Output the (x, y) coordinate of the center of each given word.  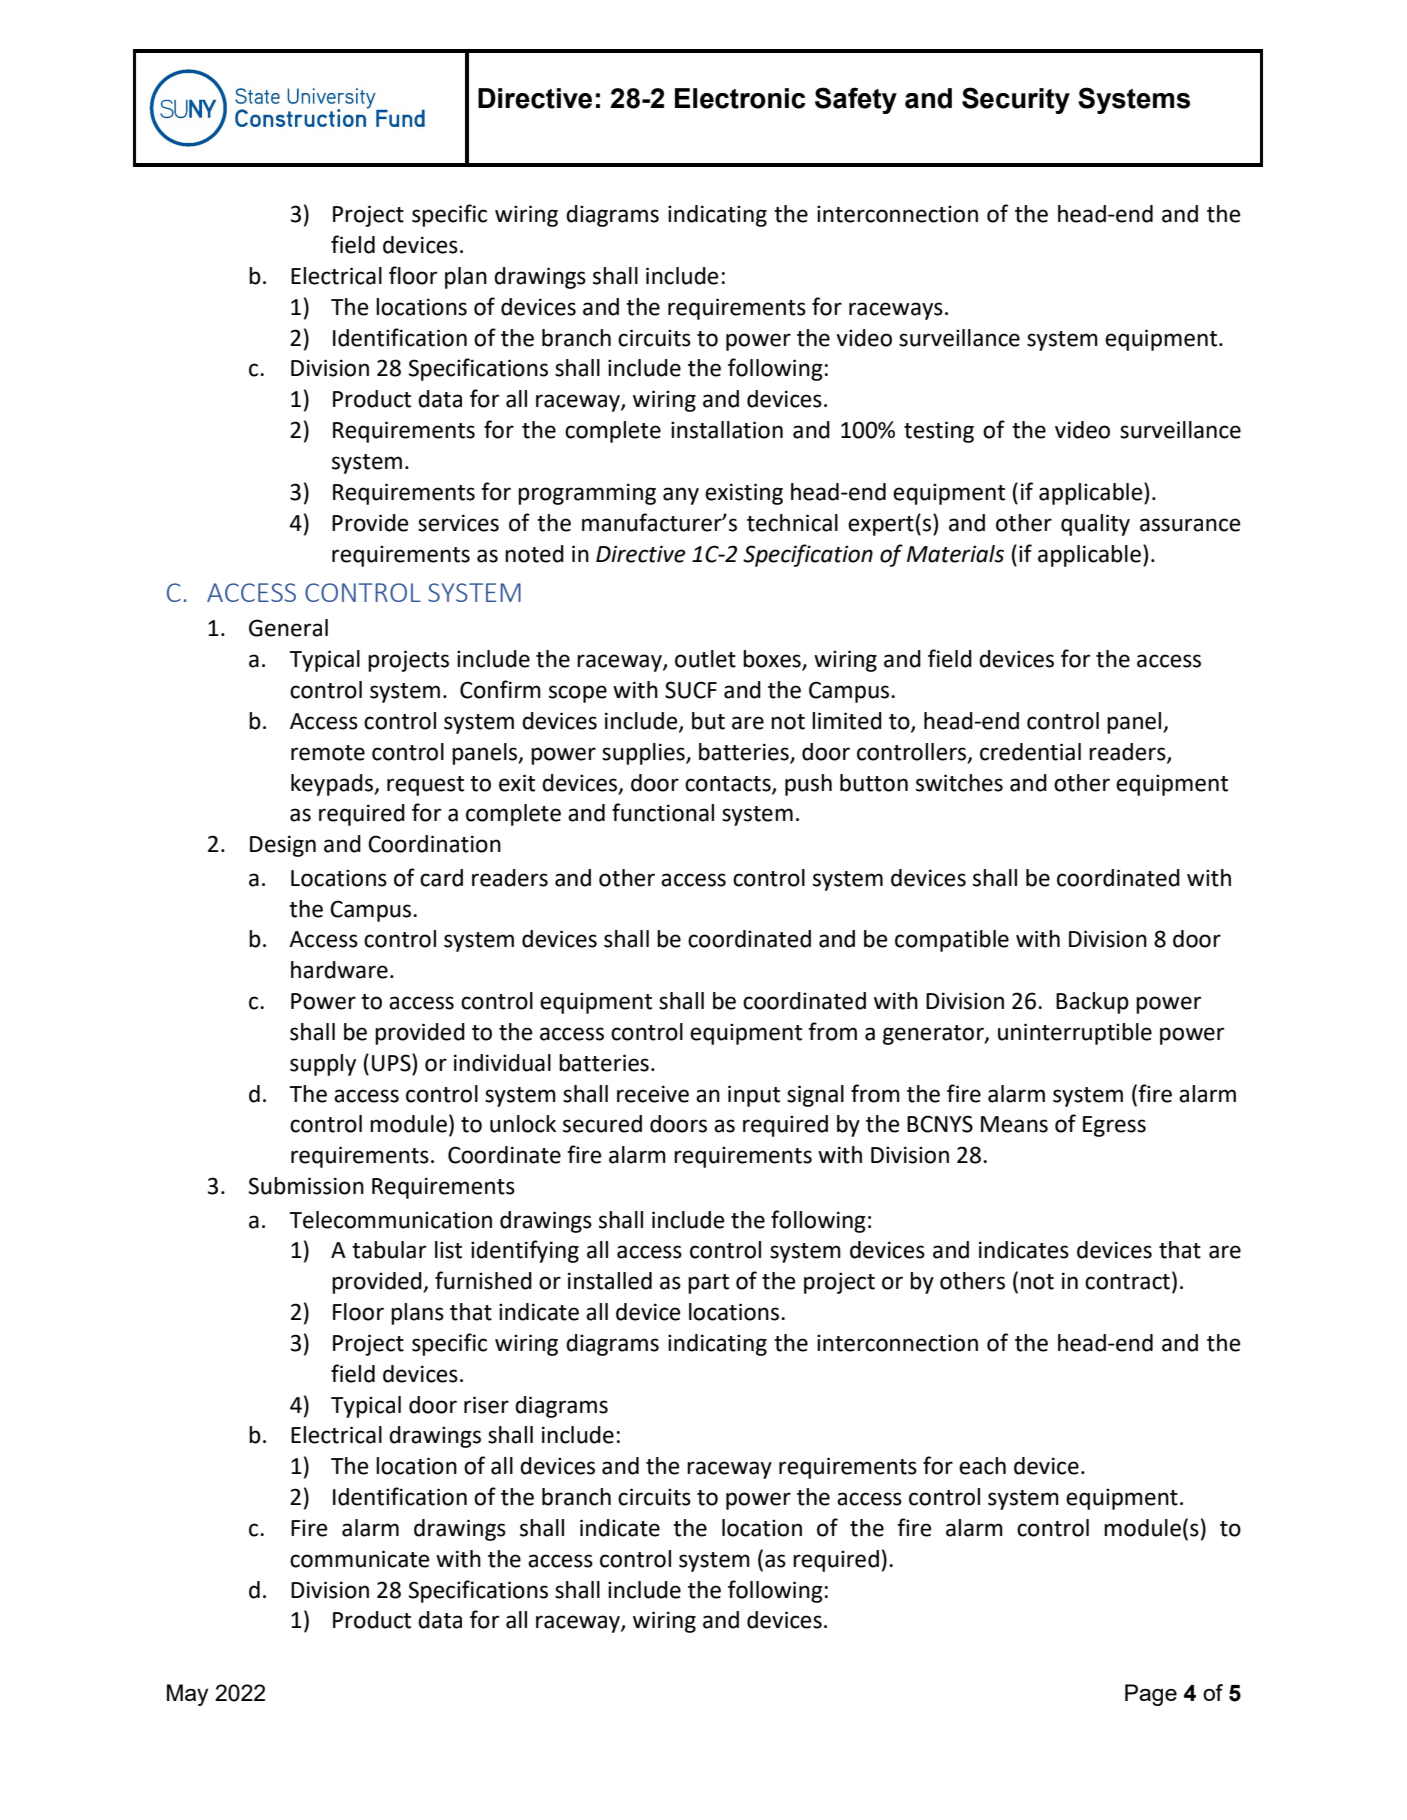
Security (1016, 100)
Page (1151, 1695)
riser (486, 1405)
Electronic (740, 98)
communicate (359, 1559)
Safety (856, 100)
